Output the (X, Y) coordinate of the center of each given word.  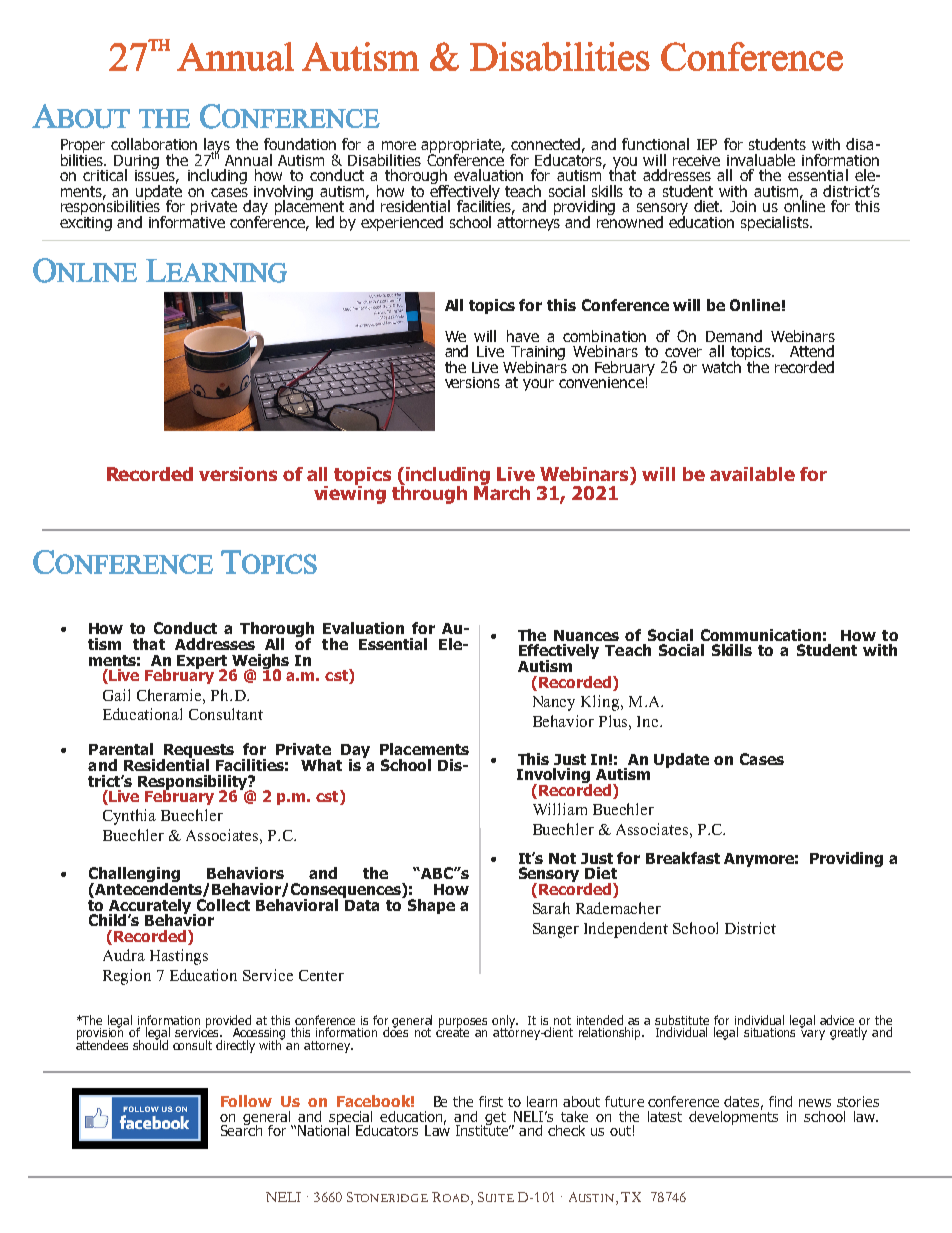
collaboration (154, 144)
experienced (402, 223)
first (491, 1101)
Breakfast (683, 858)
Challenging (134, 876)
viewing (350, 493)
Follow (246, 1101)
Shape (430, 905)
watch (721, 367)
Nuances (586, 635)
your (538, 385)
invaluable (761, 160)
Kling (601, 703)
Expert (202, 663)
